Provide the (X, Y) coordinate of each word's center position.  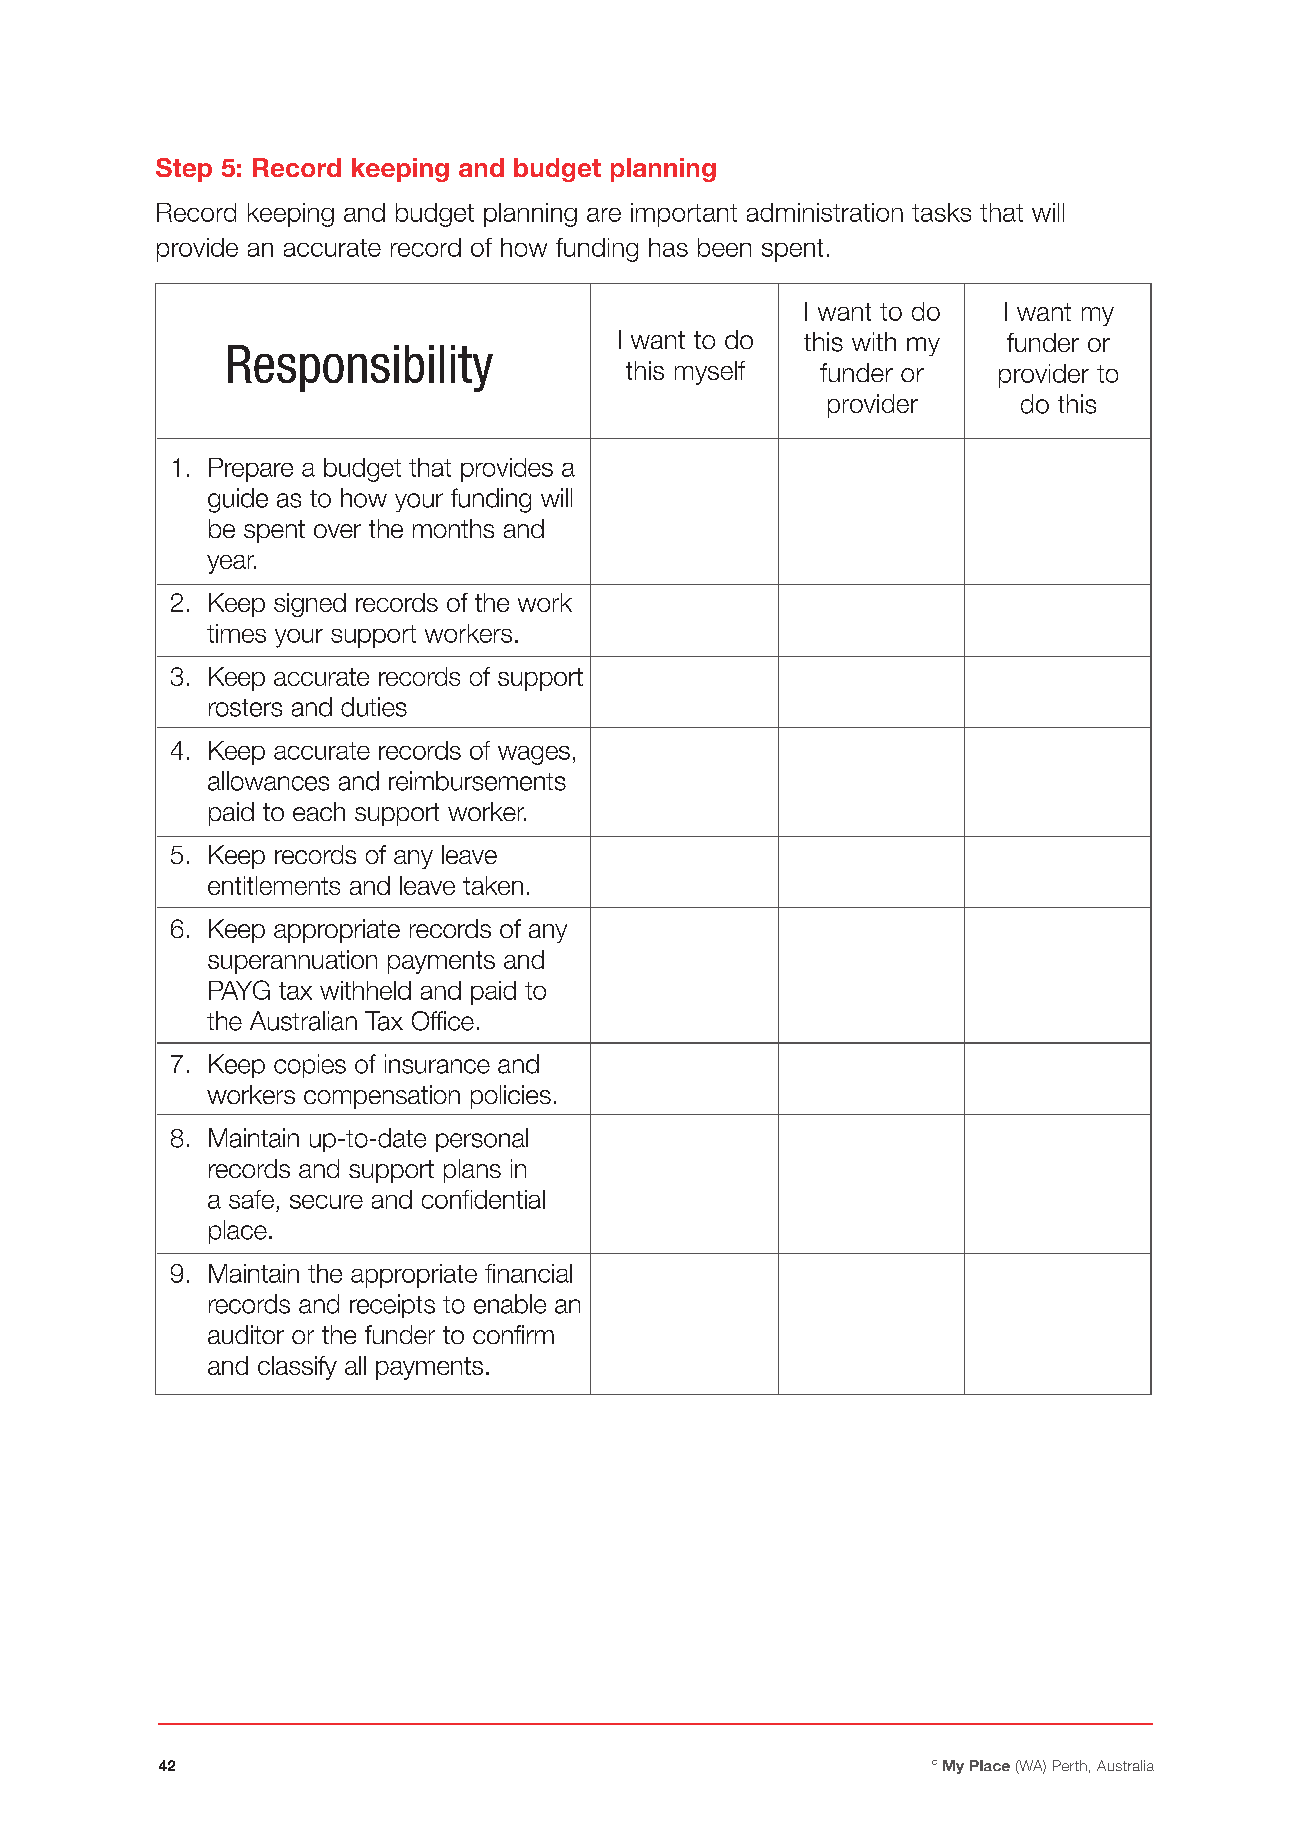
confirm (513, 1334)
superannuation (292, 962)
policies (511, 1097)
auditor (246, 1334)
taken (493, 885)
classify (297, 1368)
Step (184, 170)
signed (310, 605)
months (453, 528)
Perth (1070, 1765)
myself (710, 373)
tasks (941, 212)
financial (528, 1273)
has (668, 247)
